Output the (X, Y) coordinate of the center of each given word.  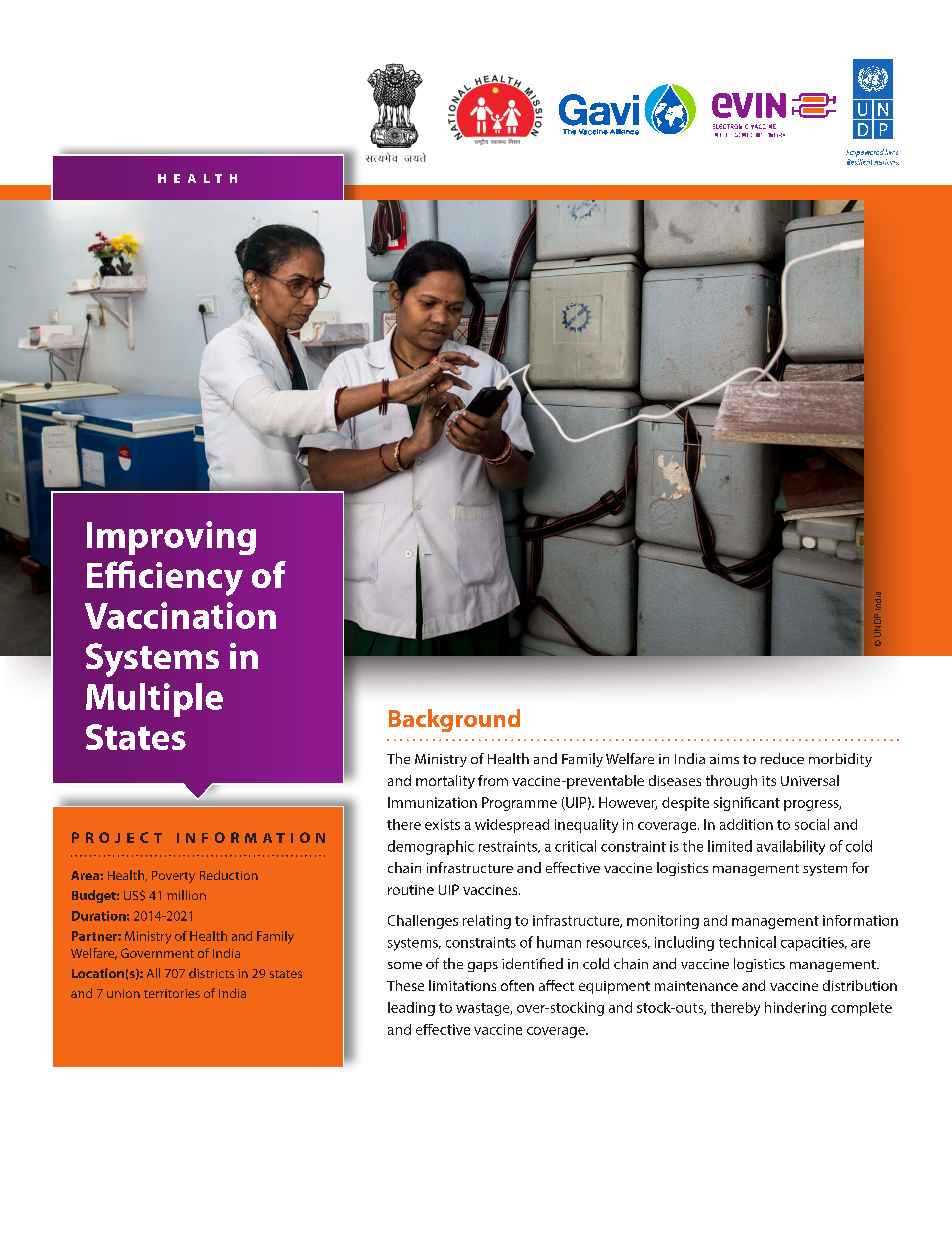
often (517, 985)
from (493, 780)
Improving (171, 538)
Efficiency (165, 578)
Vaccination (180, 615)
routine (411, 890)
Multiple (154, 700)
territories (172, 993)
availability (791, 847)
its (769, 781)
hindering (795, 1009)
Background (454, 720)
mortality (445, 782)
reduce (782, 758)
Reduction (229, 875)
